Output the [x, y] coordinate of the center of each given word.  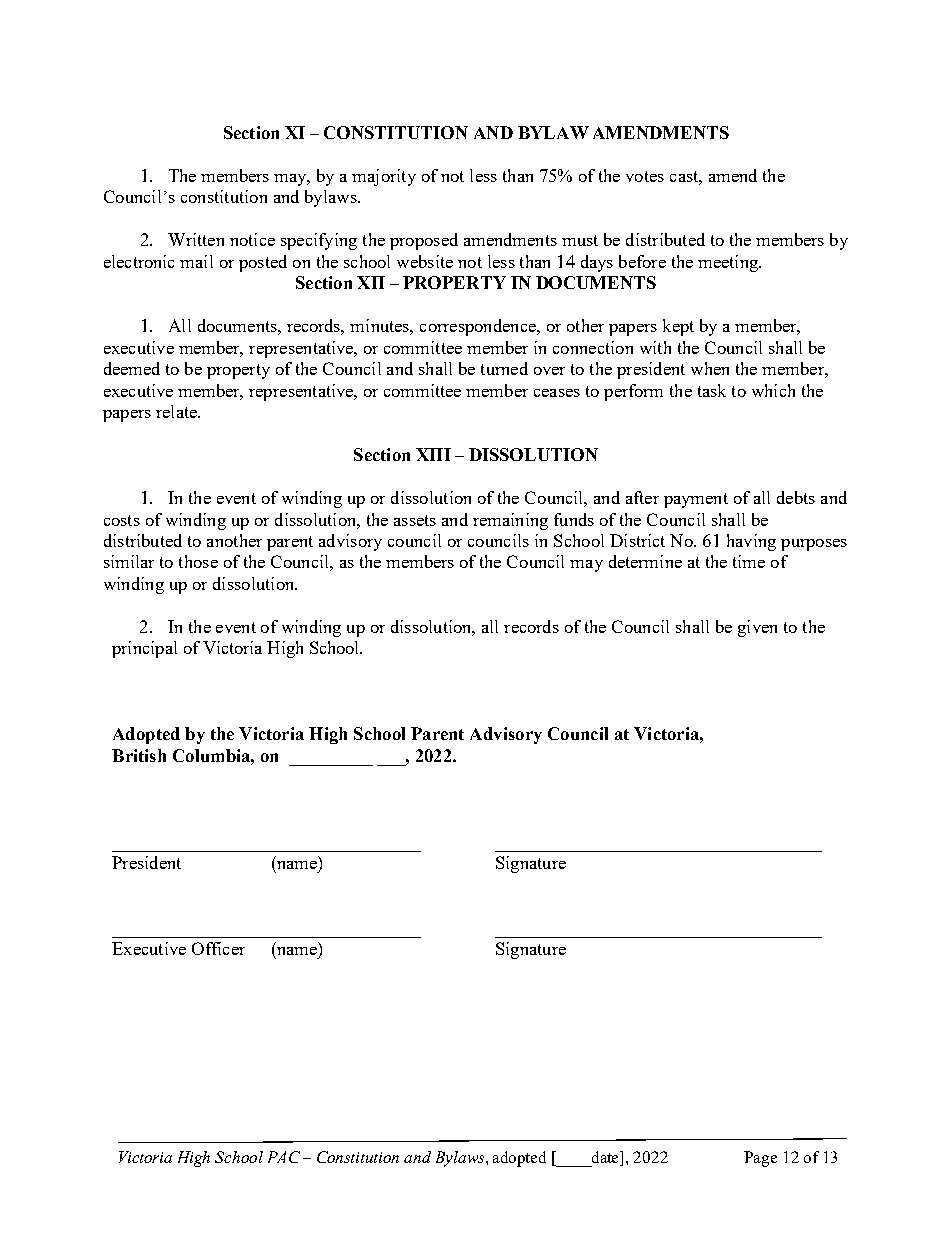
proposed [424, 241]
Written [196, 239]
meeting [729, 263]
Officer [218, 948]
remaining [510, 521]
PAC [284, 1157]
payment [696, 500]
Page [760, 1159]
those [198, 561]
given [757, 628]
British [139, 755]
